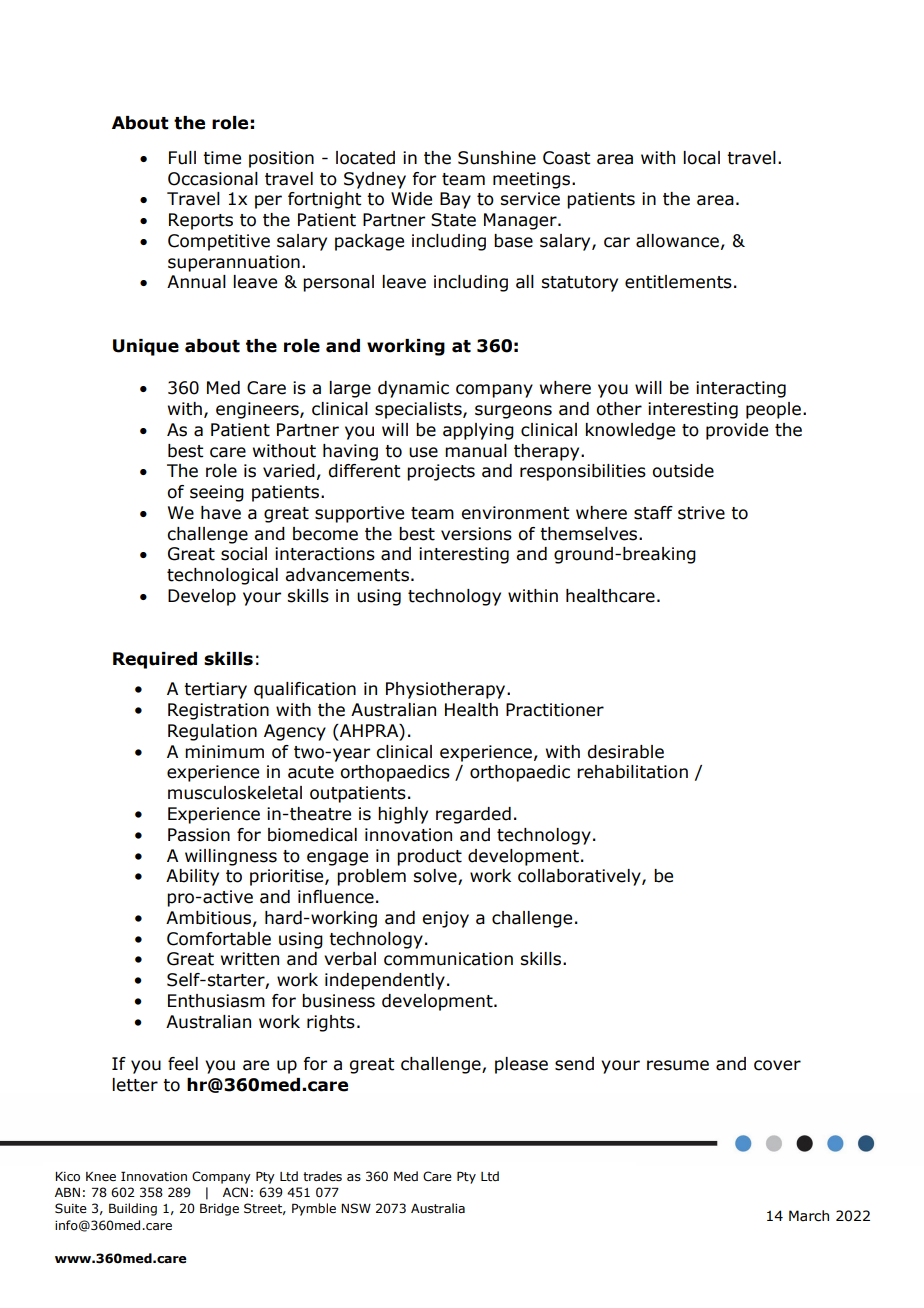 Image resolution: width=924 pixels, height=1308 pixels. I want to click on local, so click(701, 158).
